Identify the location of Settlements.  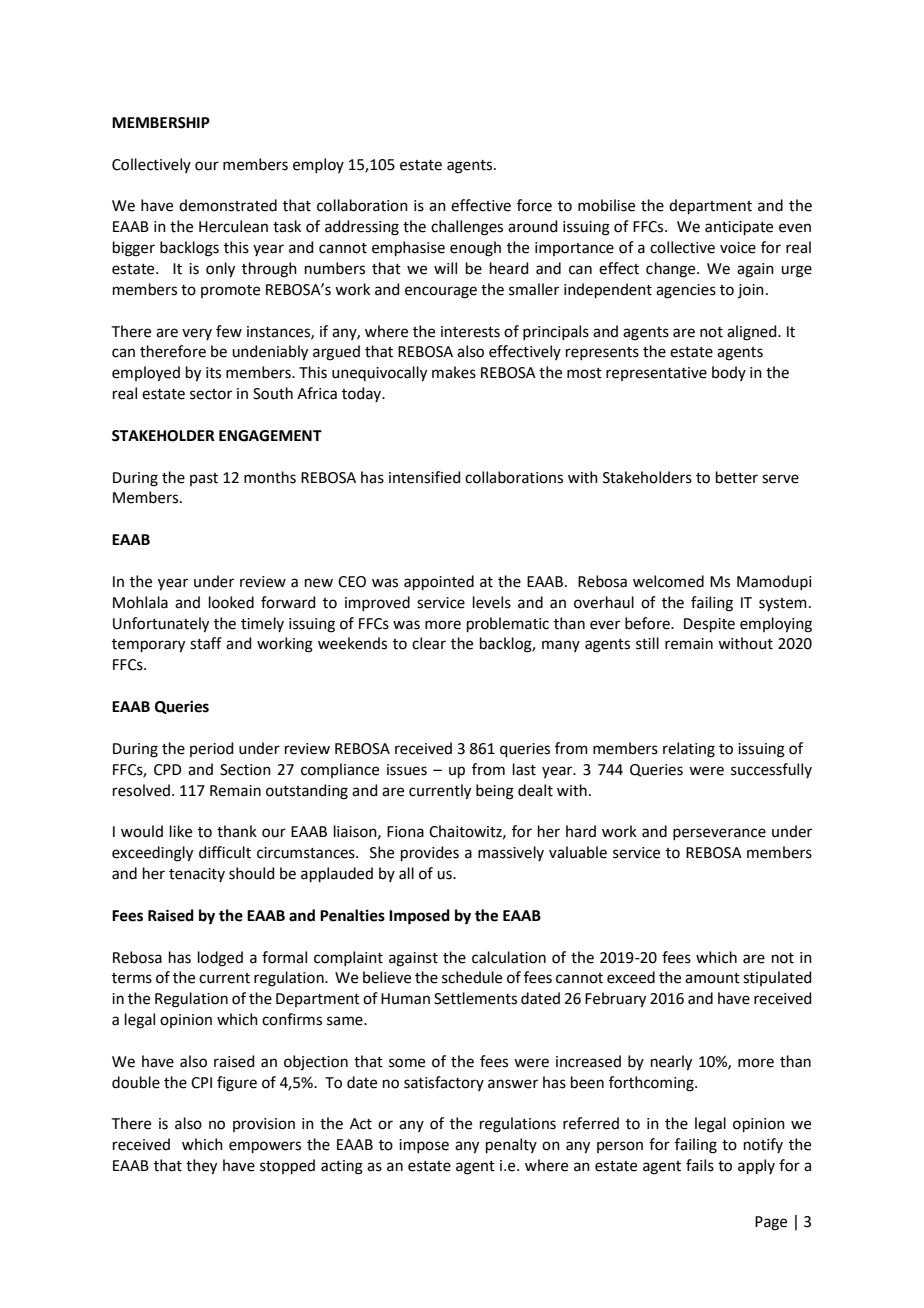
(475, 998).
